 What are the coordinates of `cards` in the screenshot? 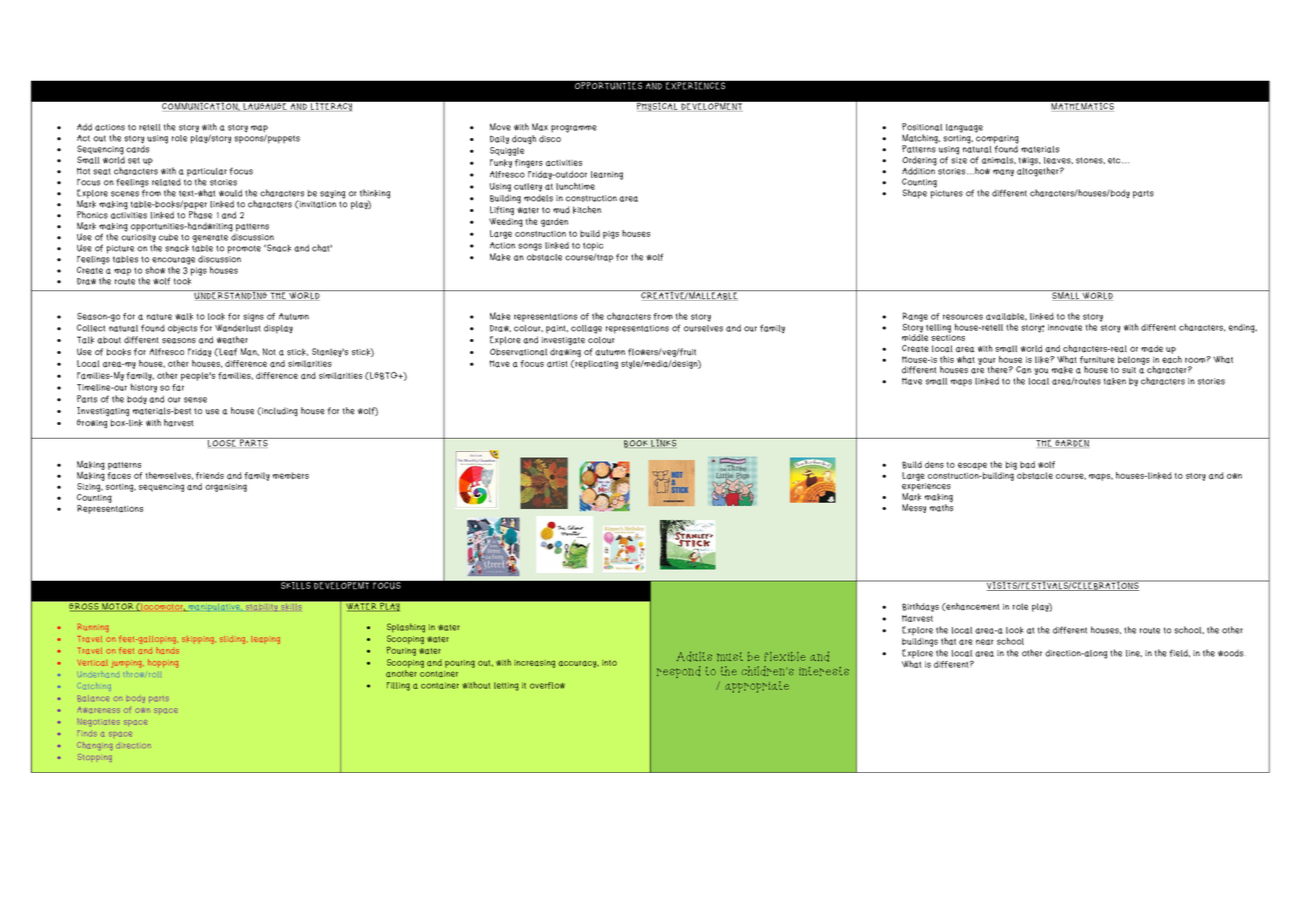 It's located at (137, 148).
